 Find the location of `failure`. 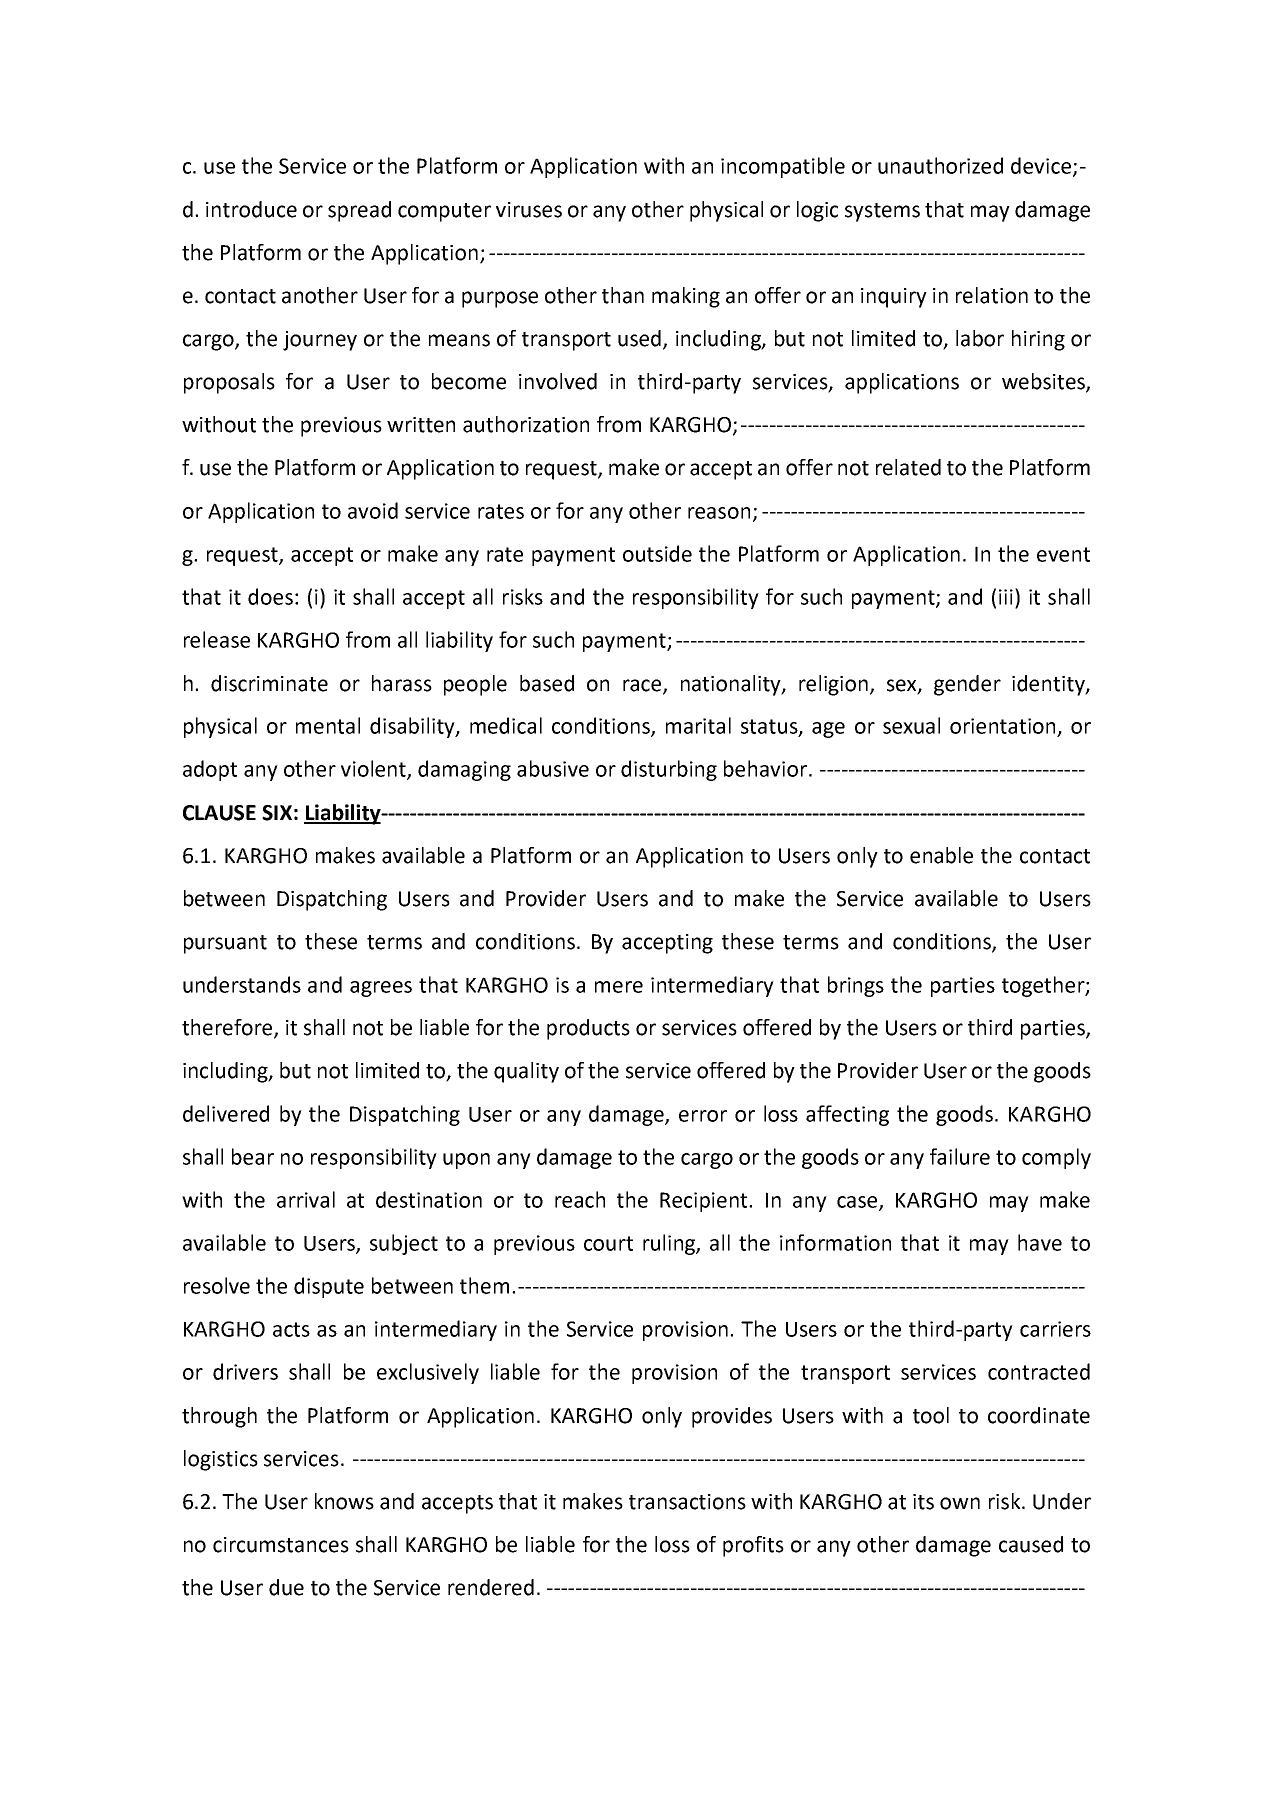

failure is located at coordinates (960, 1156).
